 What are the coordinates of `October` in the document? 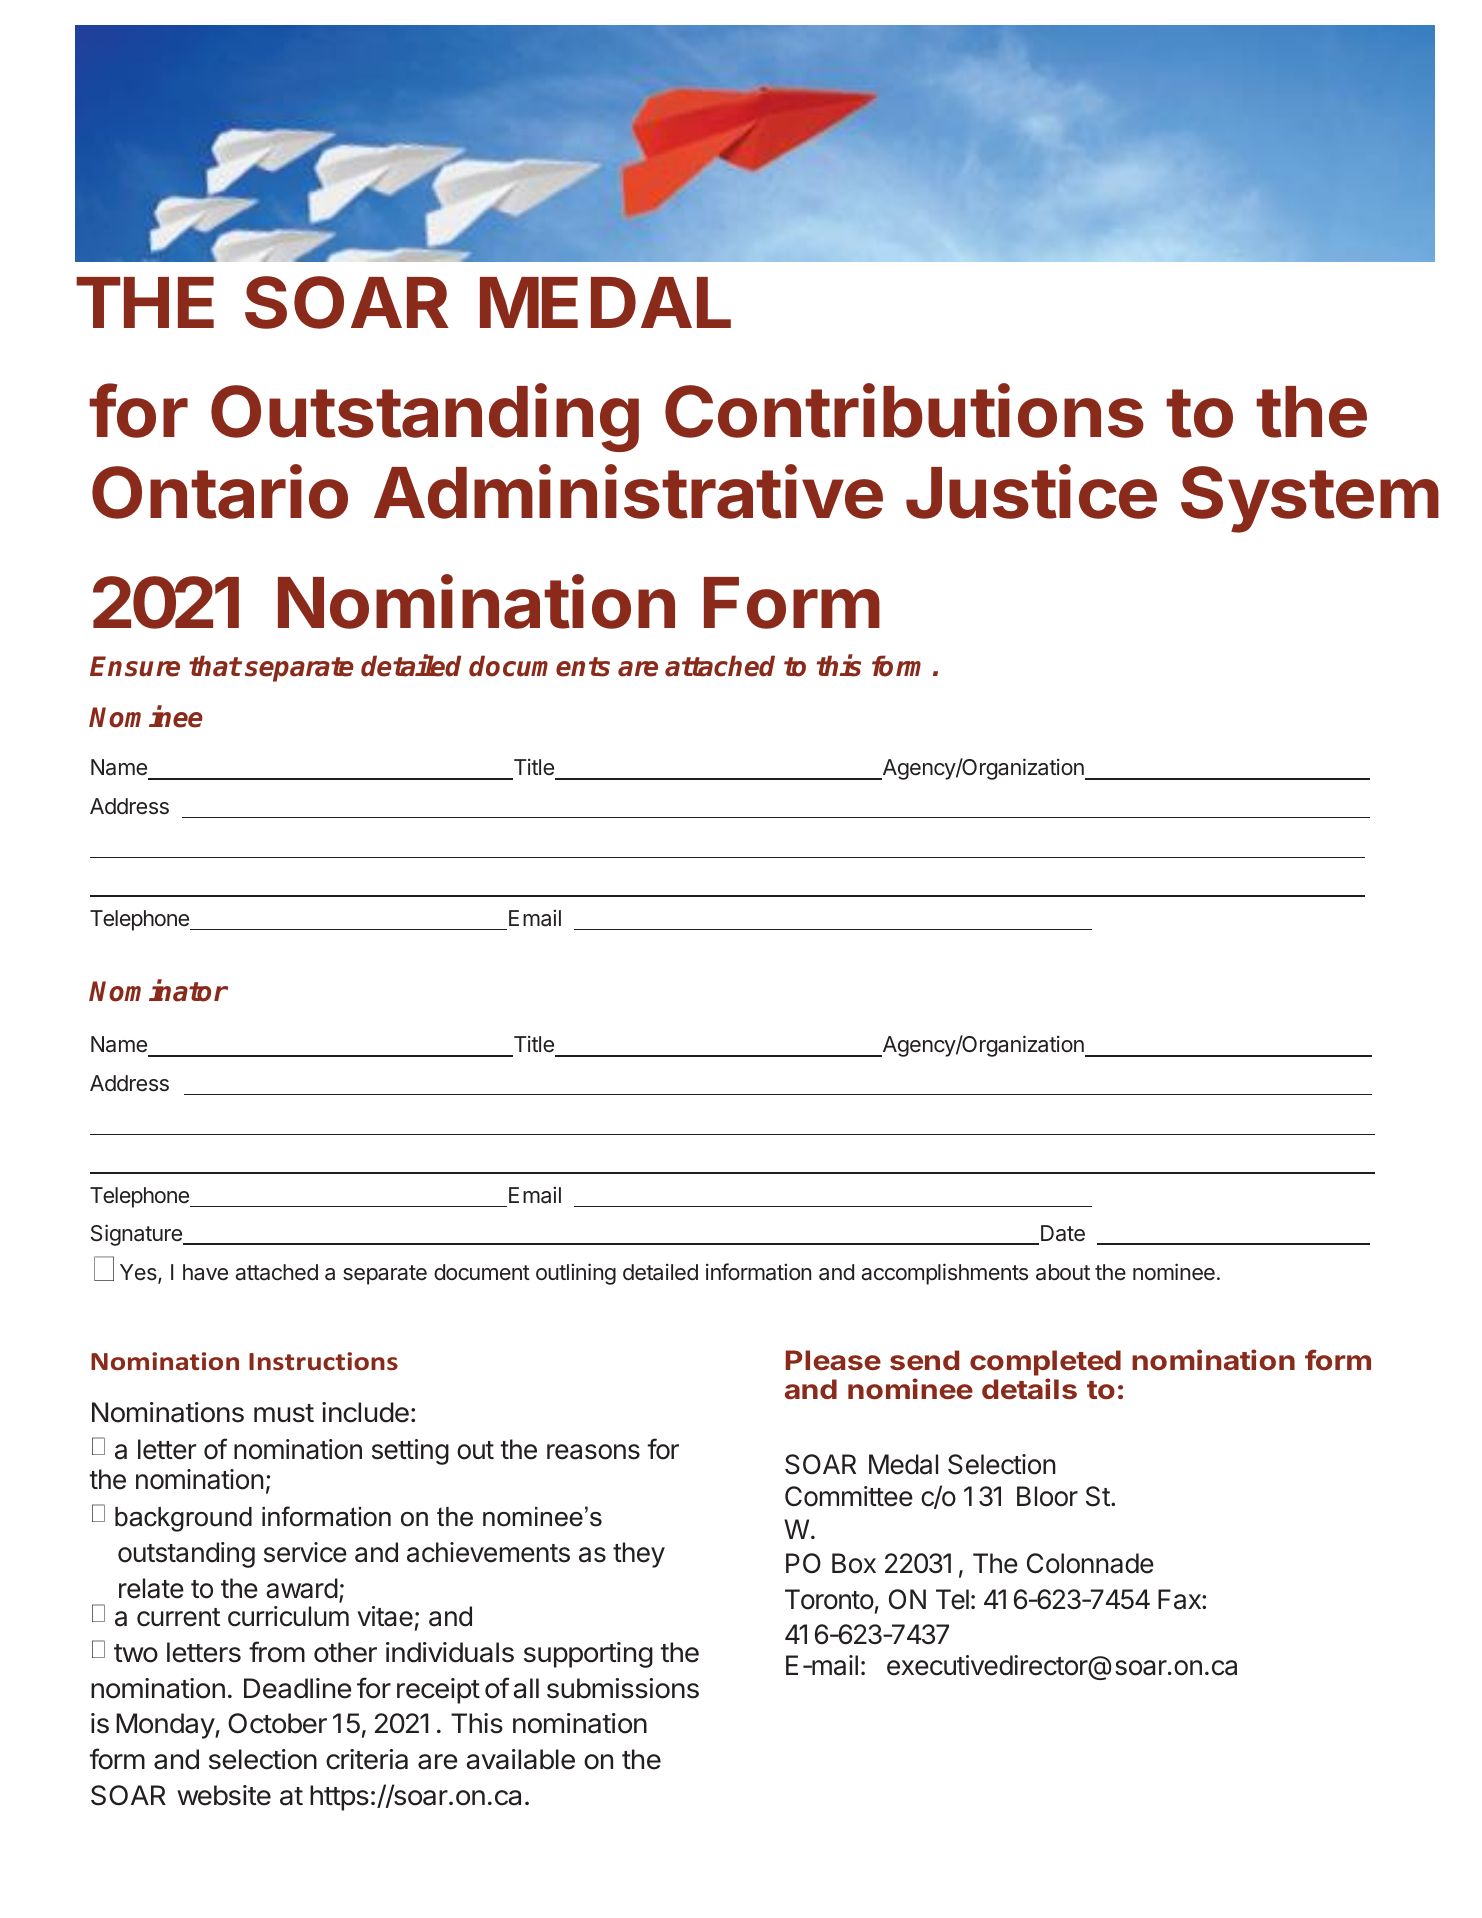 It's located at (277, 1723).
